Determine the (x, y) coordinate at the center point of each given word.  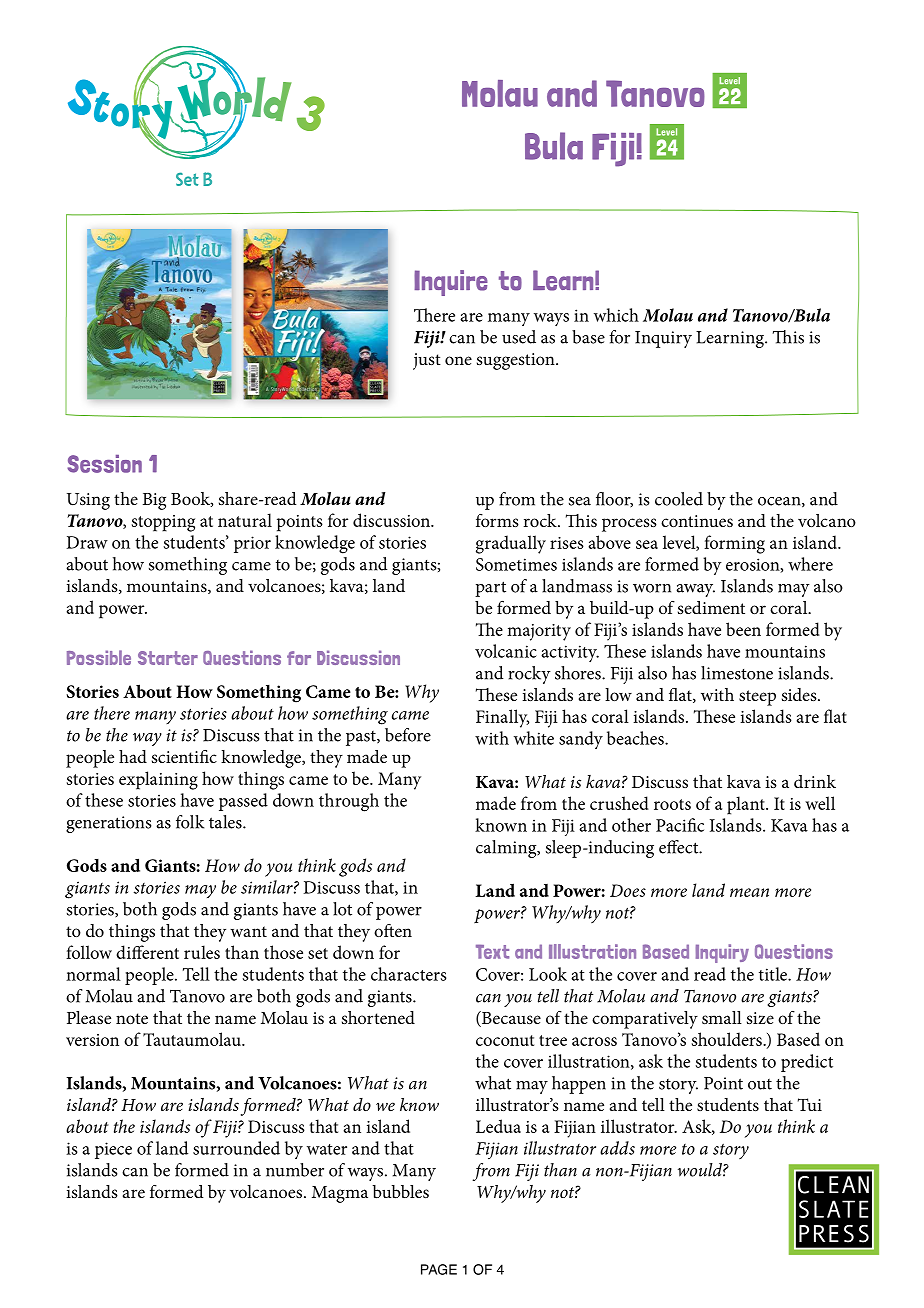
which (616, 315)
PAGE (439, 1269)
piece (113, 1150)
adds (617, 1148)
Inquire (451, 283)
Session (104, 464)
